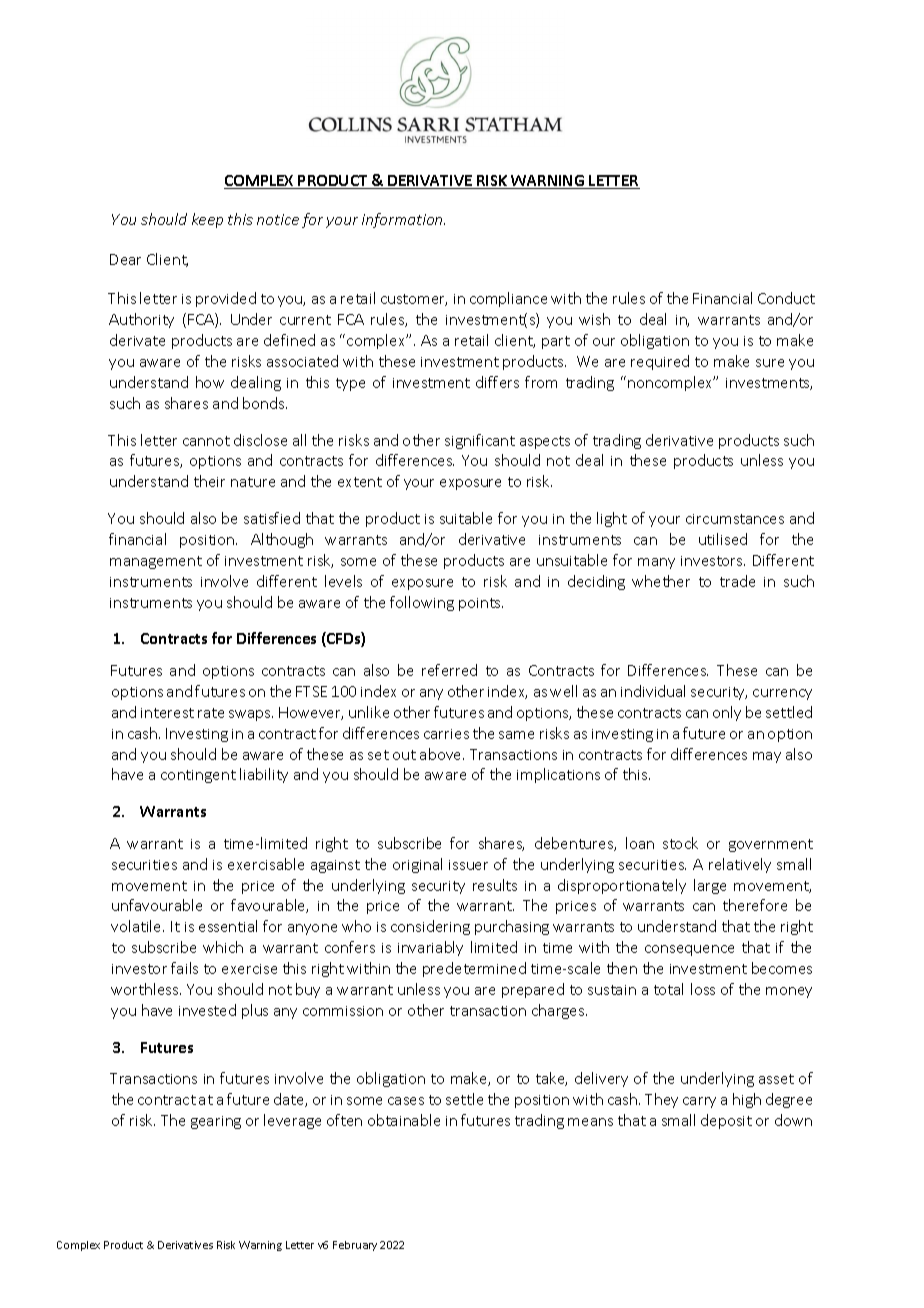 Image resolution: width=924 pixels, height=1308 pixels. Describe the element at coordinates (156, 562) in the screenshot. I see `management` at that location.
